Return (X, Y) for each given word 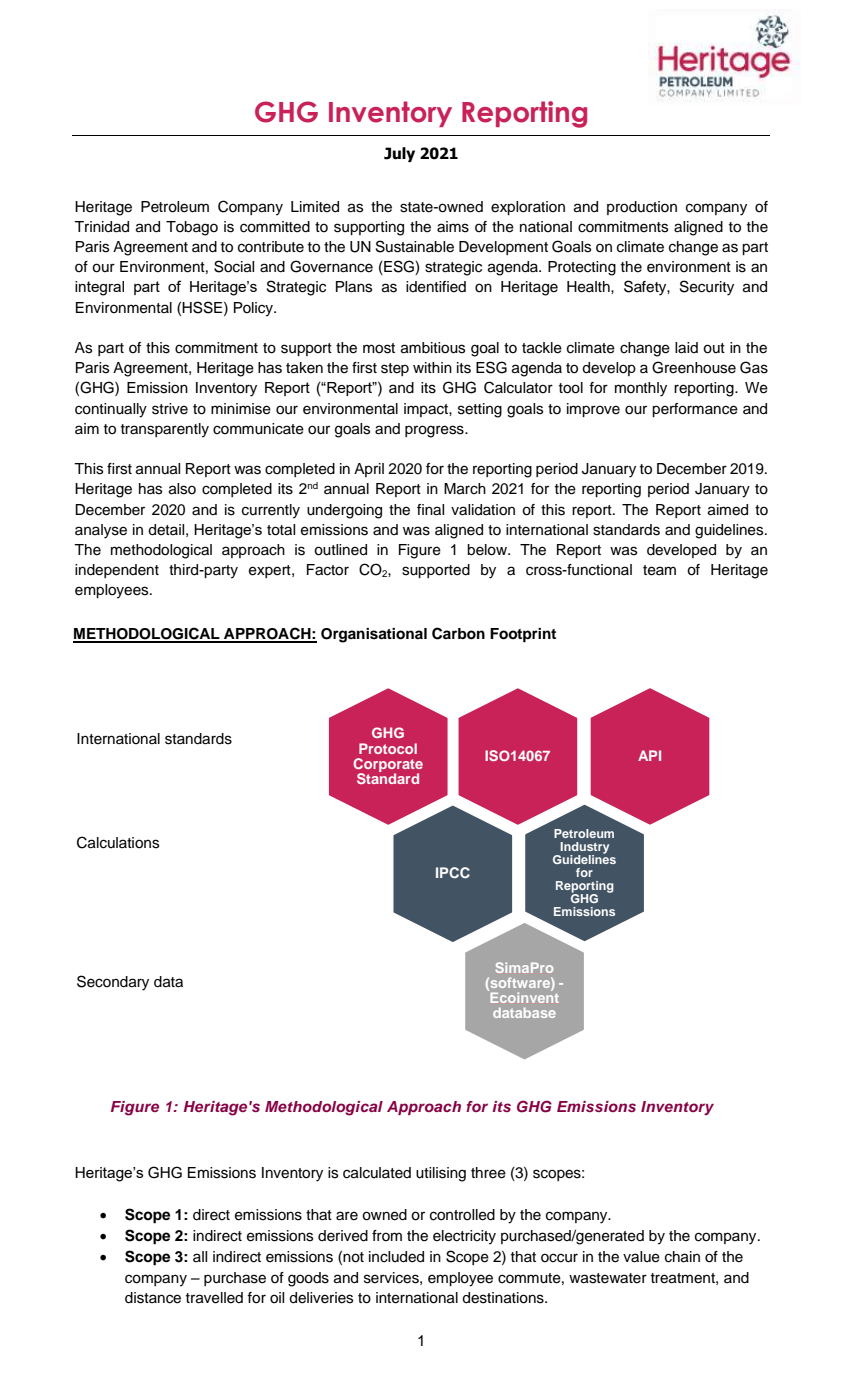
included (396, 1257)
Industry (584, 849)
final (430, 510)
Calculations (118, 842)
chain (682, 1257)
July (399, 154)
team (659, 570)
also (182, 489)
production (642, 208)
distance (153, 1298)
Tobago (192, 228)
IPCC (453, 873)
